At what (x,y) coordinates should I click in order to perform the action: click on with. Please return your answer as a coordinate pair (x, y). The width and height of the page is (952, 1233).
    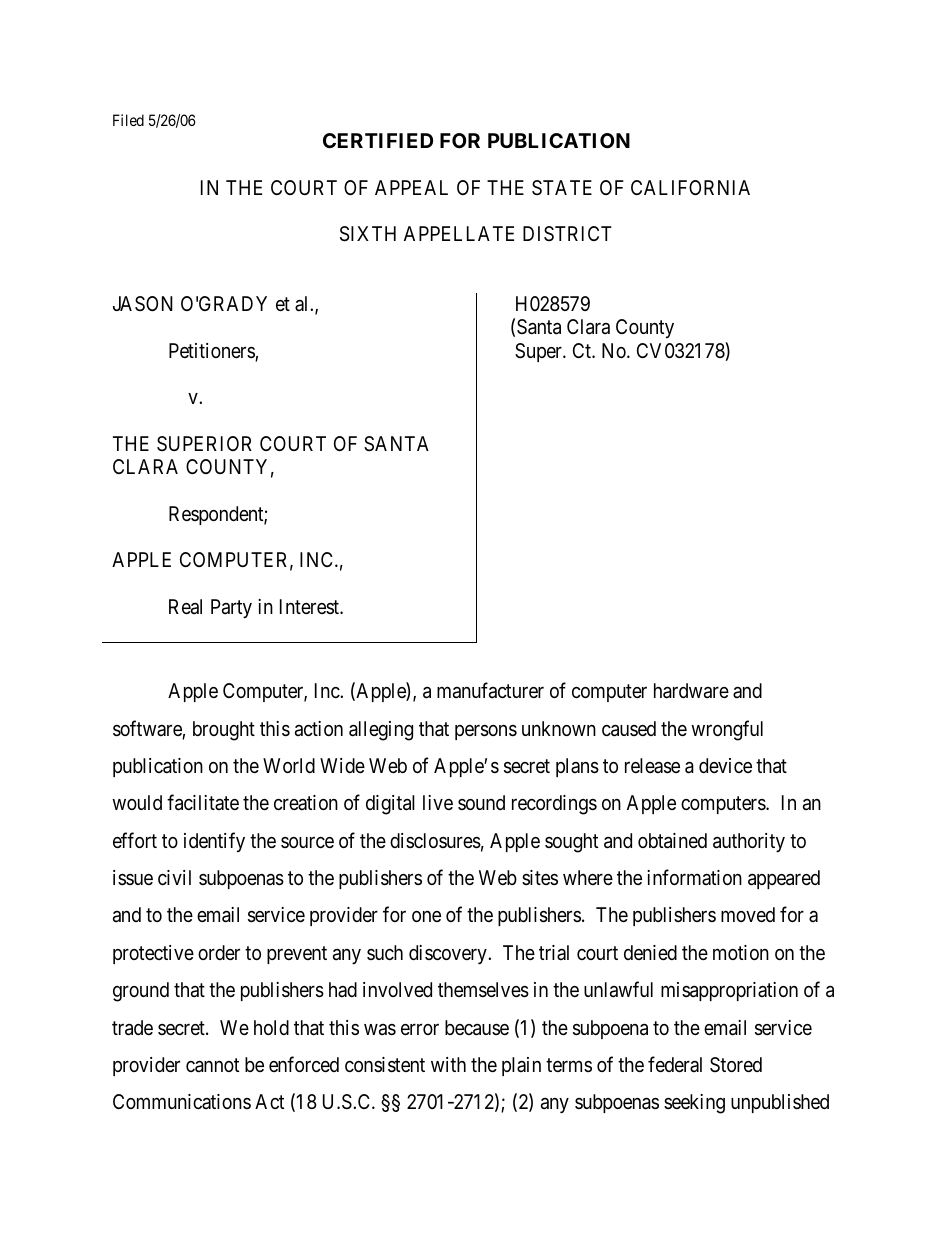
    Looking at the image, I should click on (448, 1064).
